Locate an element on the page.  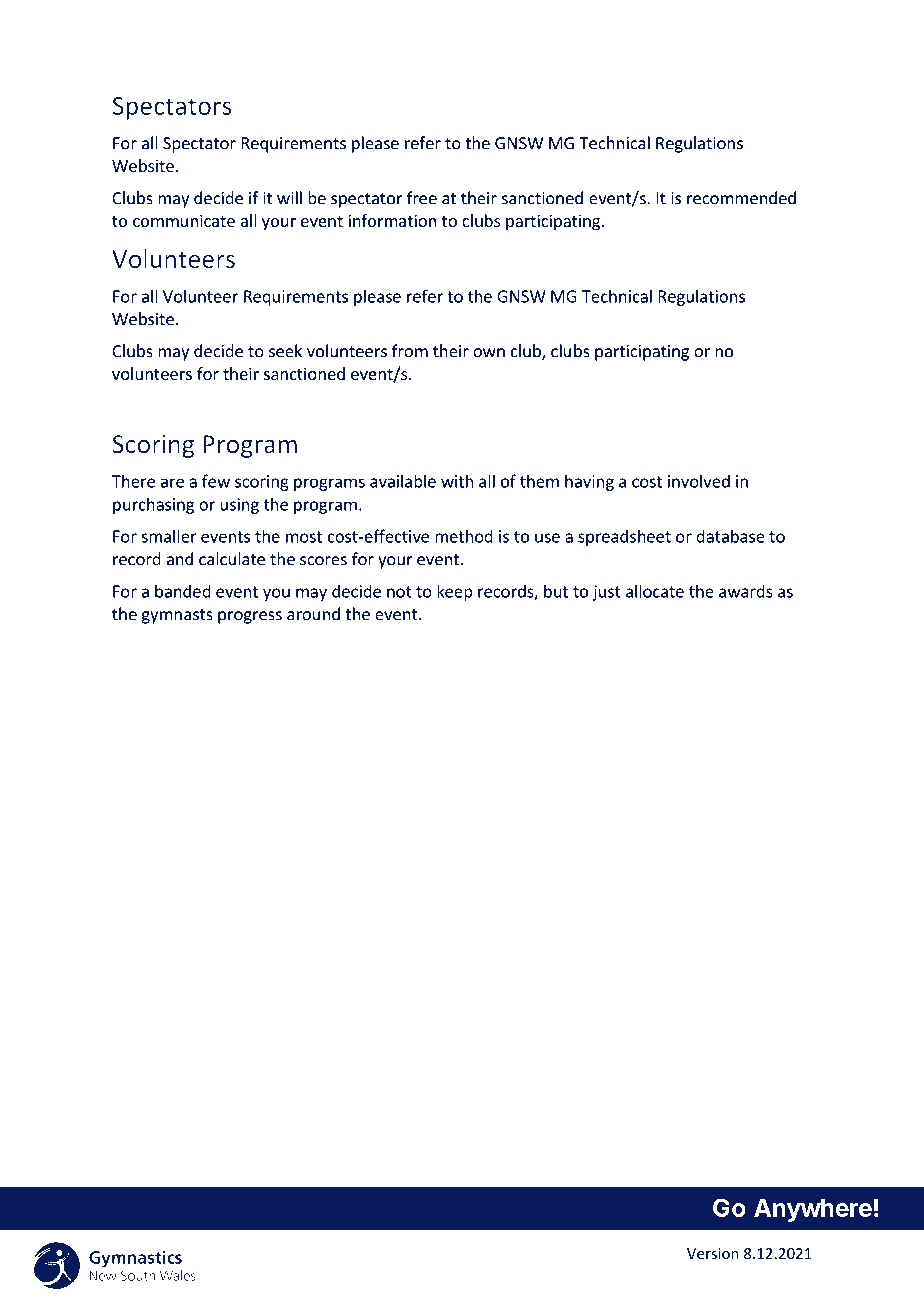
allocate is located at coordinates (655, 591).
